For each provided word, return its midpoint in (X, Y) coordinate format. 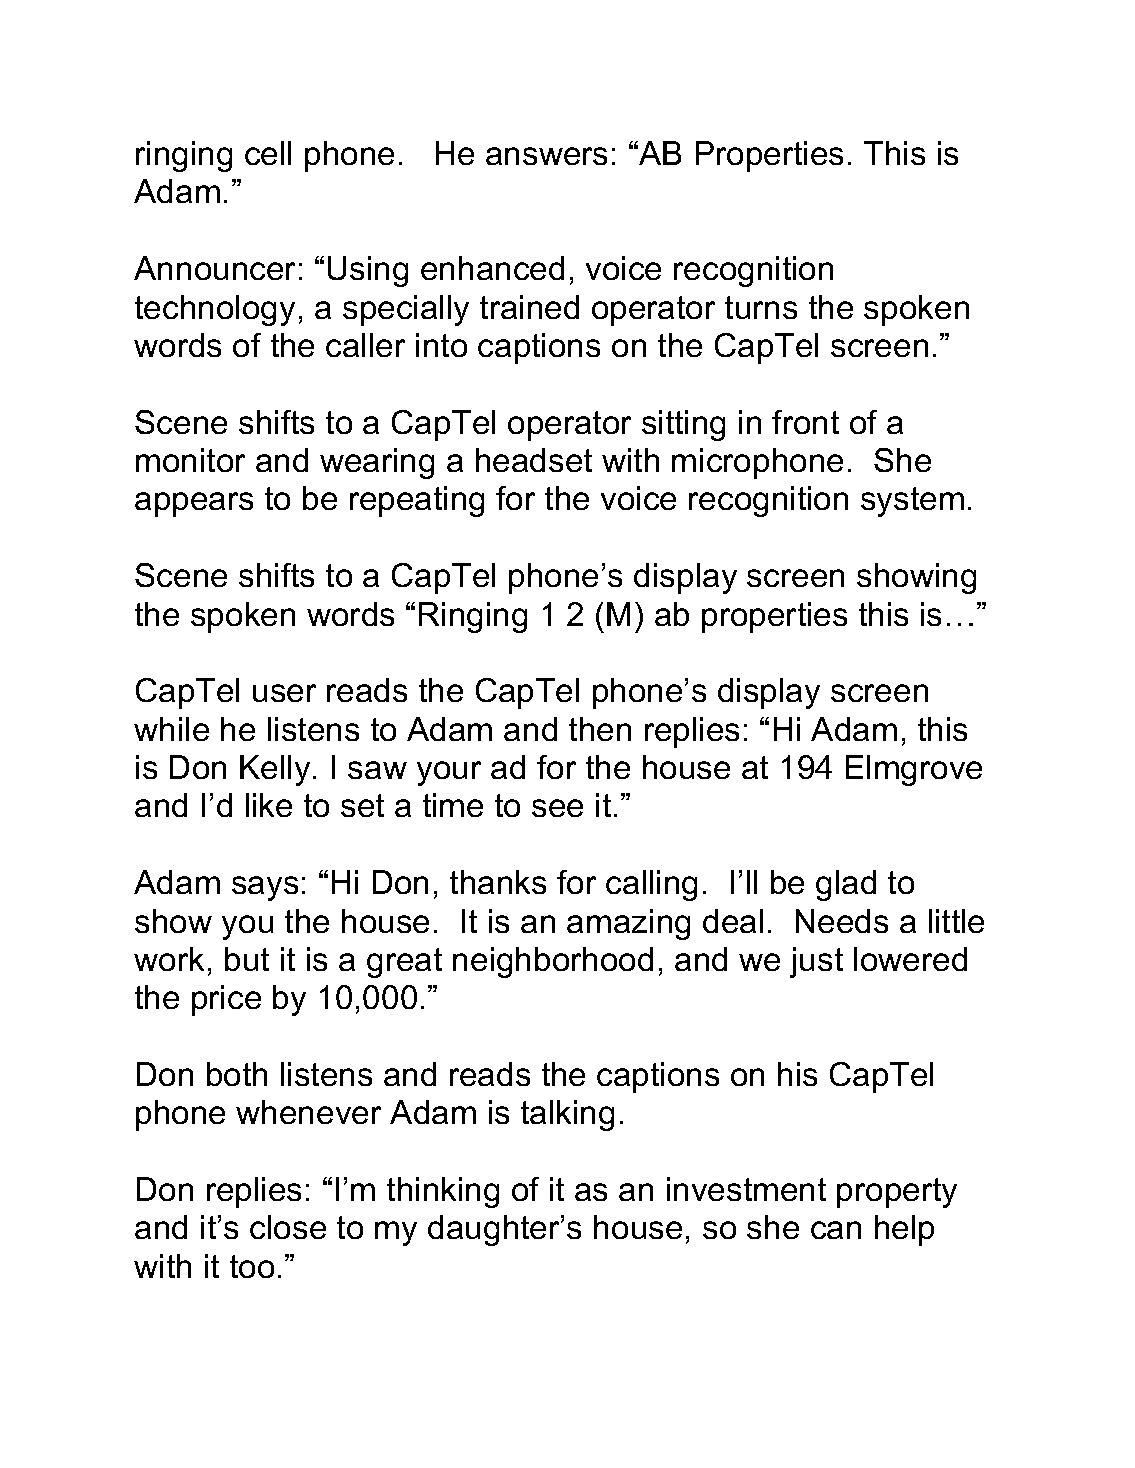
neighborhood (553, 962)
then (600, 729)
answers (546, 156)
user (284, 693)
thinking (443, 1192)
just (816, 962)
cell (268, 153)
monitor (190, 460)
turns (761, 307)
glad (846, 885)
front (805, 422)
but (247, 959)
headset (534, 460)
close (288, 1227)
